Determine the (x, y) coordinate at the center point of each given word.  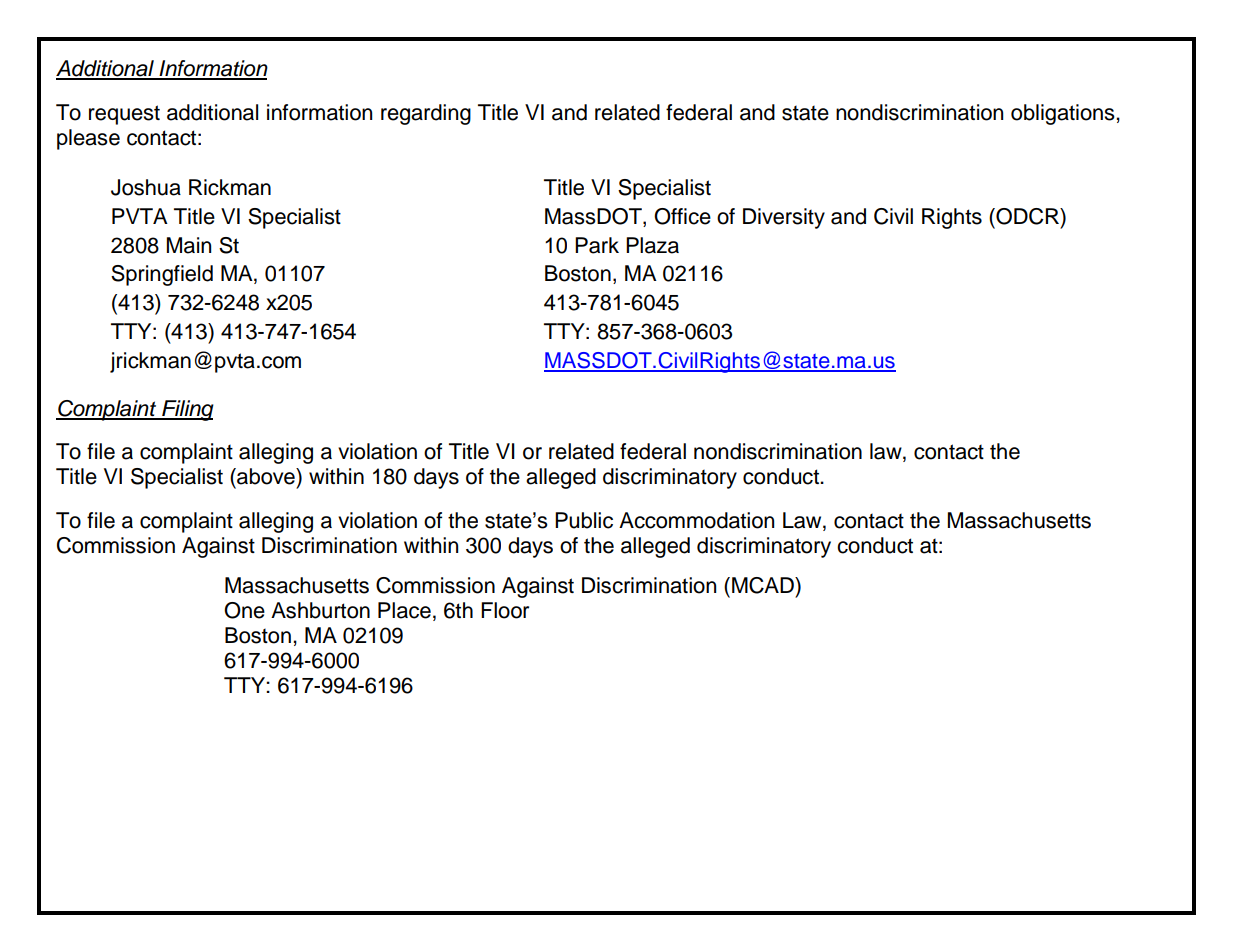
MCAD (764, 585)
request (124, 115)
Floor (505, 610)
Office (682, 216)
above (266, 476)
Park (597, 245)
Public (584, 520)
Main (189, 245)
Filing (187, 410)
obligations (1064, 114)
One (244, 610)
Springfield (162, 275)
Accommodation (696, 520)
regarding (426, 114)
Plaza (652, 245)
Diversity (784, 218)
